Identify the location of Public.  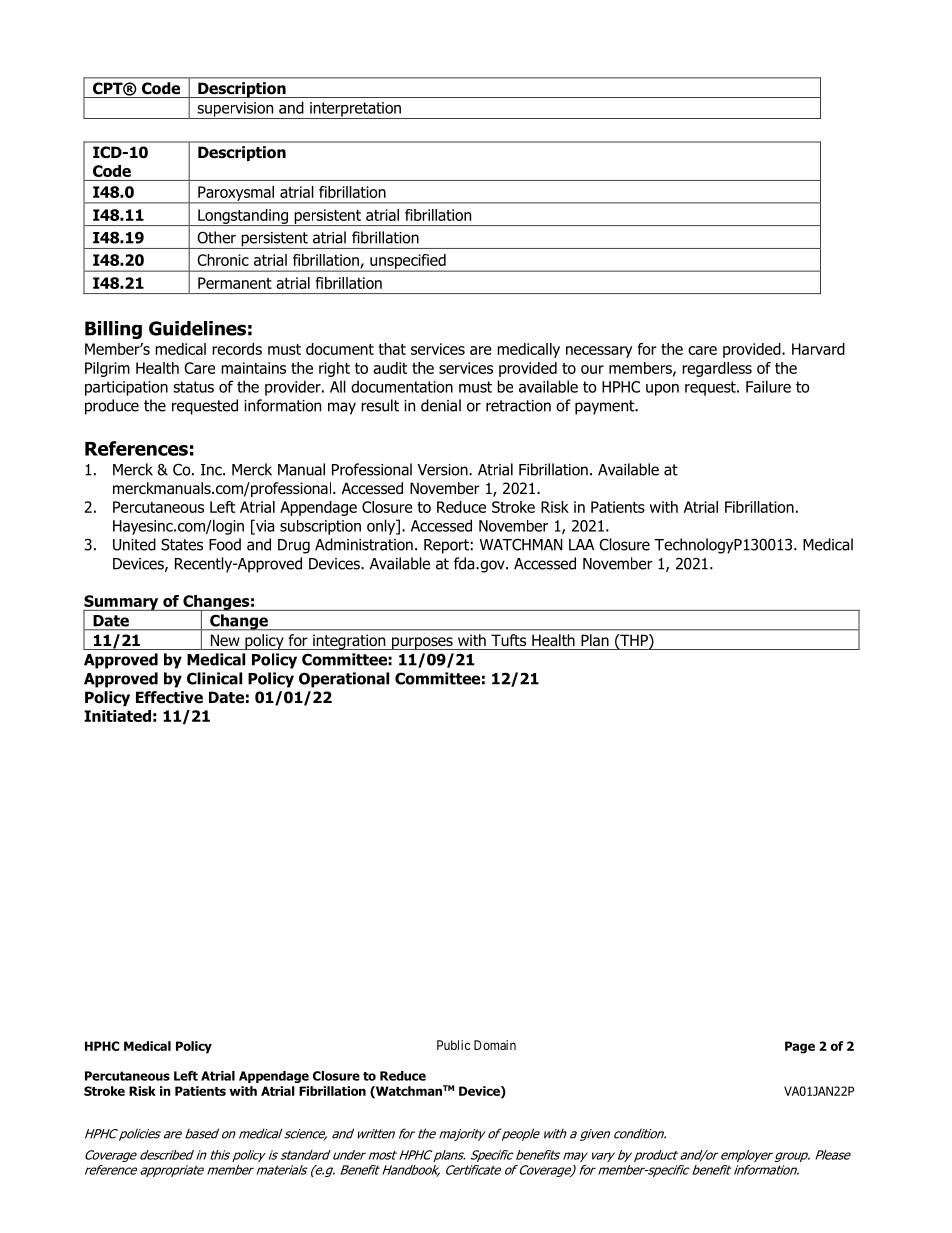
(453, 1045).
